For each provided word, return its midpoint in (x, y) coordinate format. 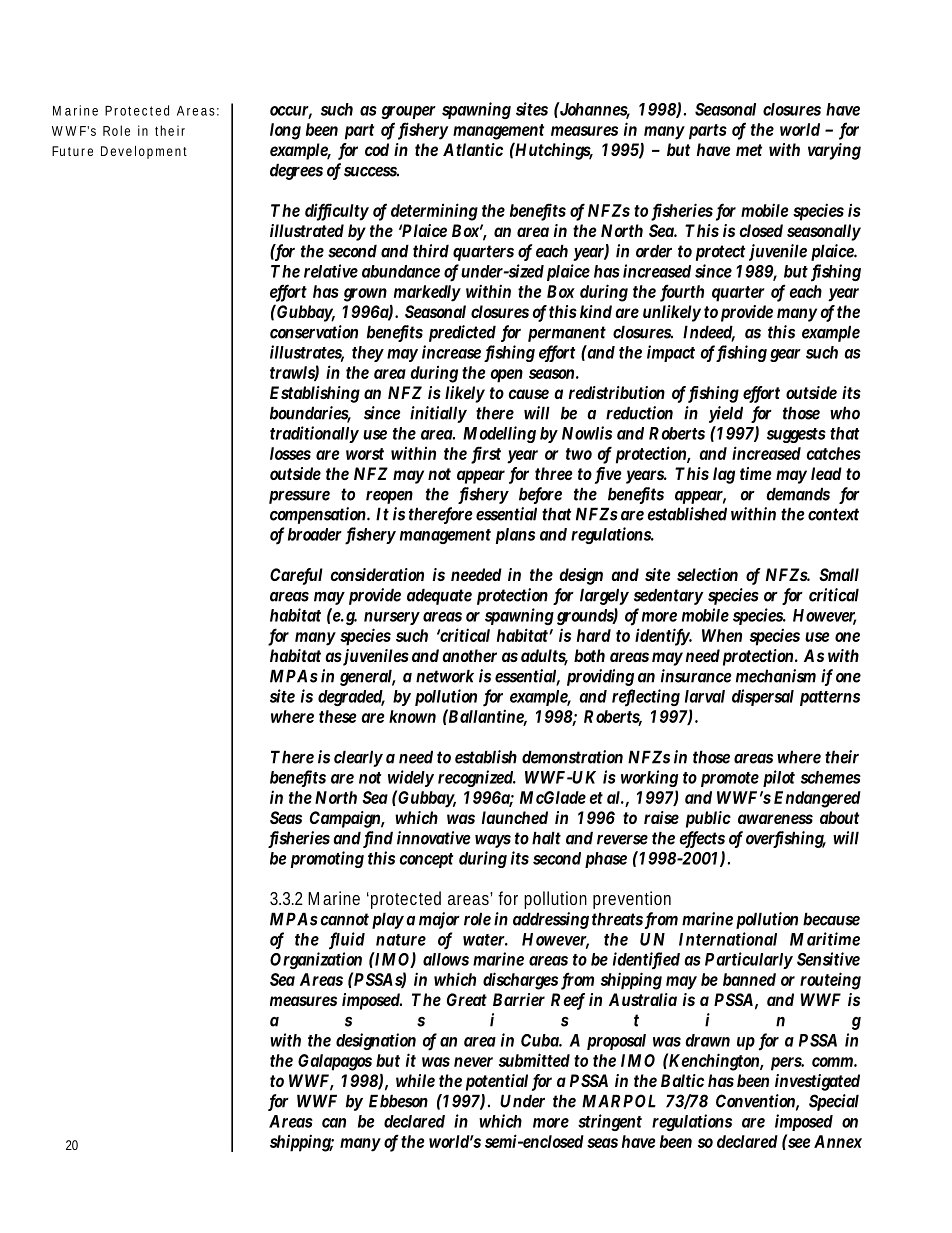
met (749, 150)
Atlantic (473, 149)
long (285, 131)
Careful (296, 576)
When (722, 635)
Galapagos (335, 1062)
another (469, 655)
